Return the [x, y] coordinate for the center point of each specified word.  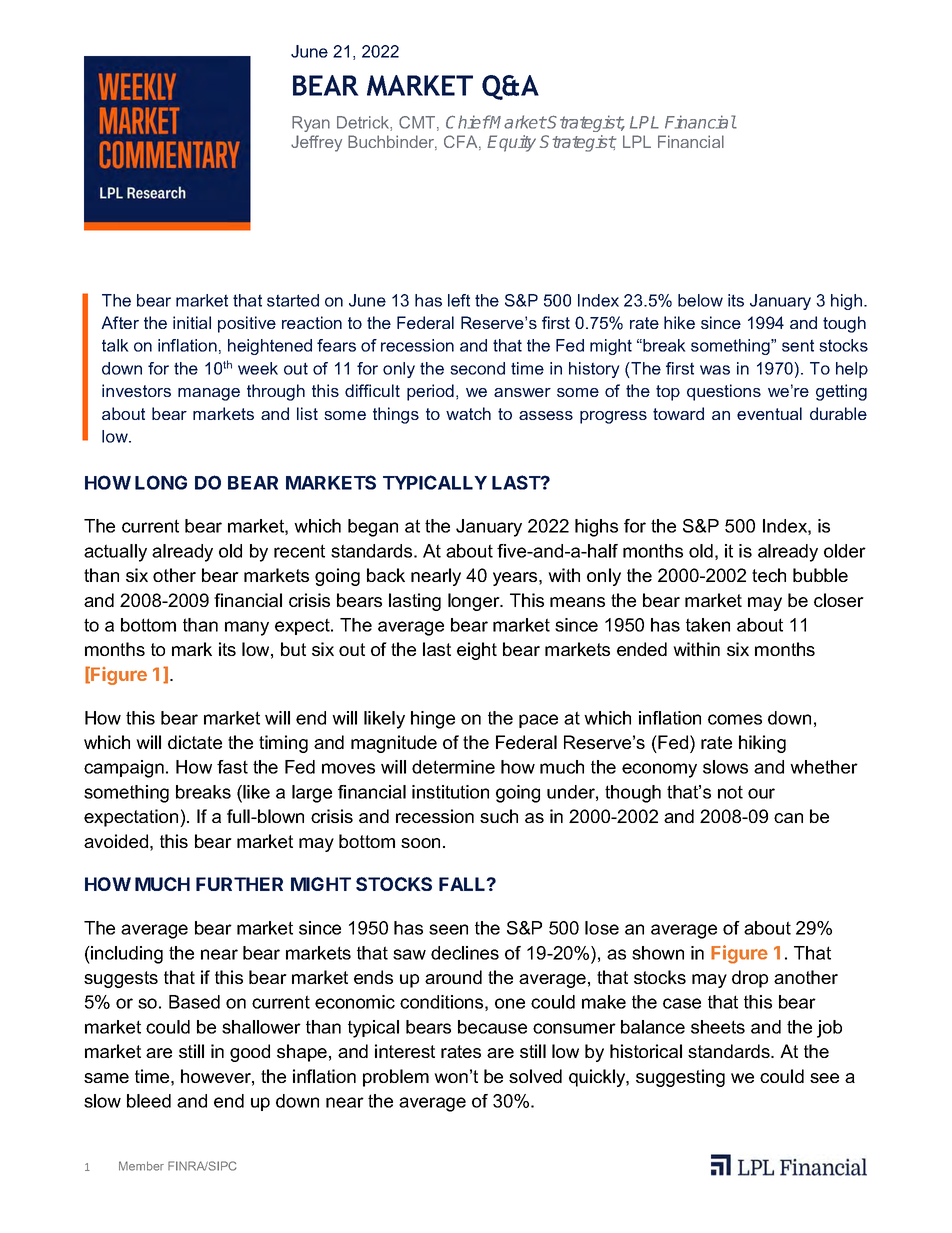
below [700, 300]
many [247, 628]
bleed [149, 1101]
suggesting [680, 1078]
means [577, 602]
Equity [511, 143]
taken [708, 625]
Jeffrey [316, 143]
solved [535, 1076]
